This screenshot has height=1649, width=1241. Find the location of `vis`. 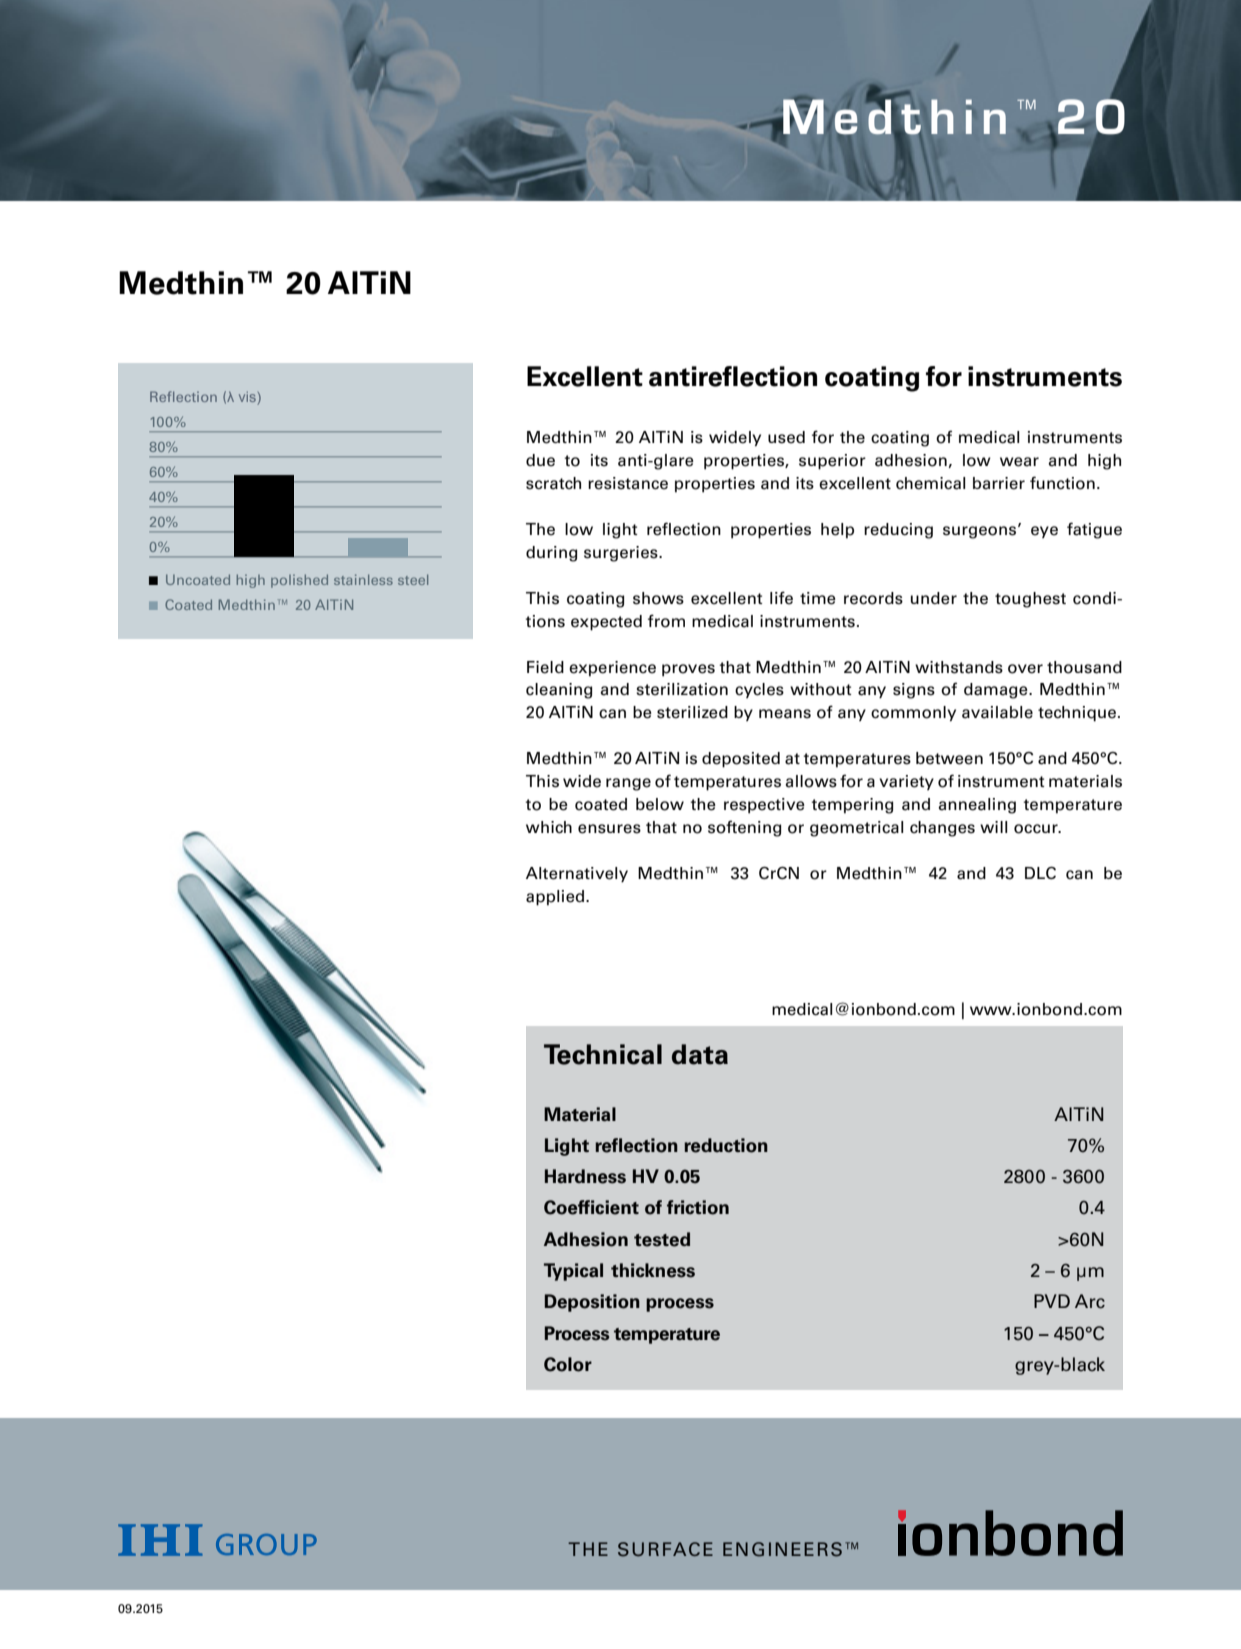

vis is located at coordinates (248, 398).
